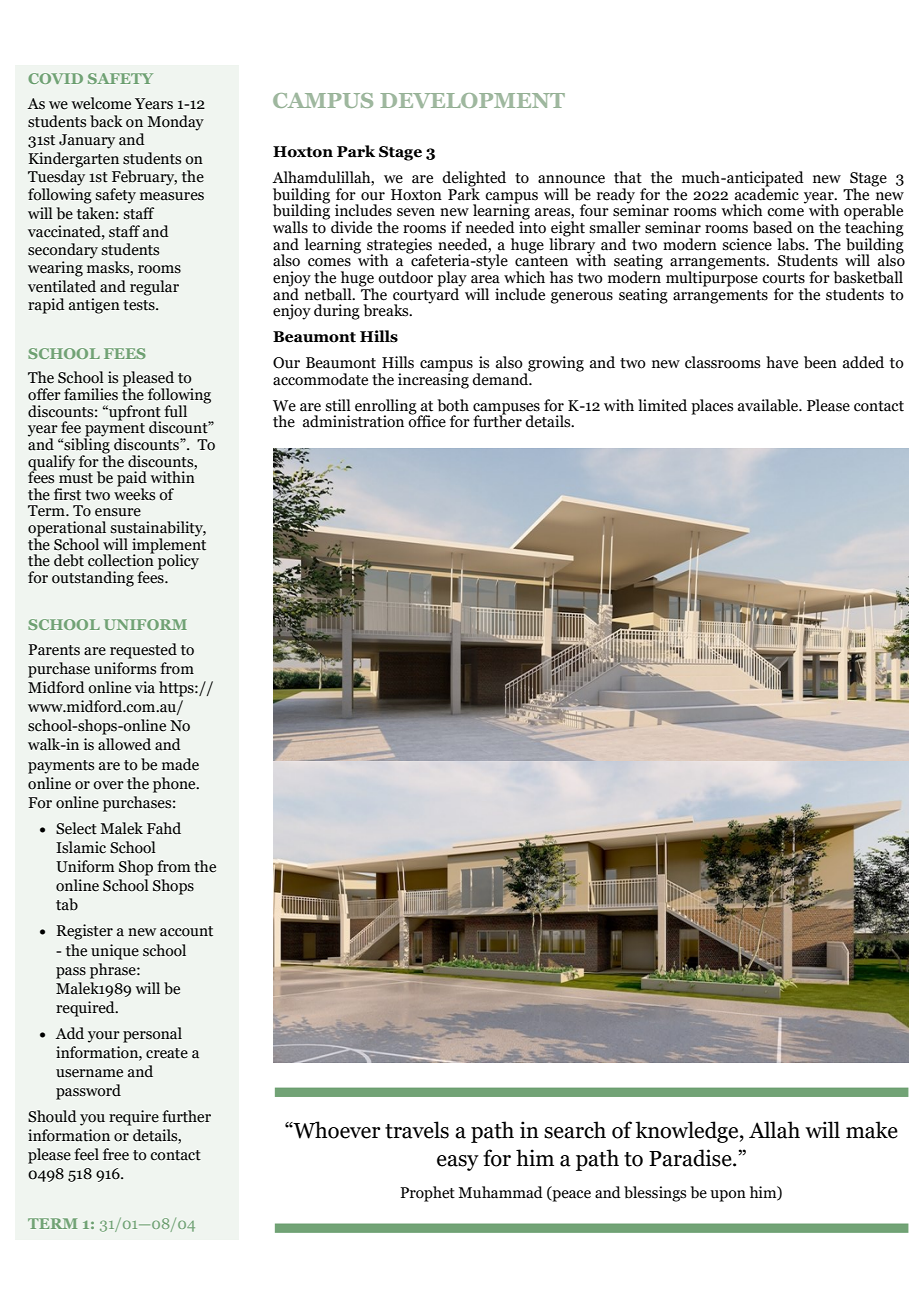 The image size is (924, 1308). What do you see at coordinates (774, 1130) in the screenshot?
I see `Allah` at bounding box center [774, 1130].
